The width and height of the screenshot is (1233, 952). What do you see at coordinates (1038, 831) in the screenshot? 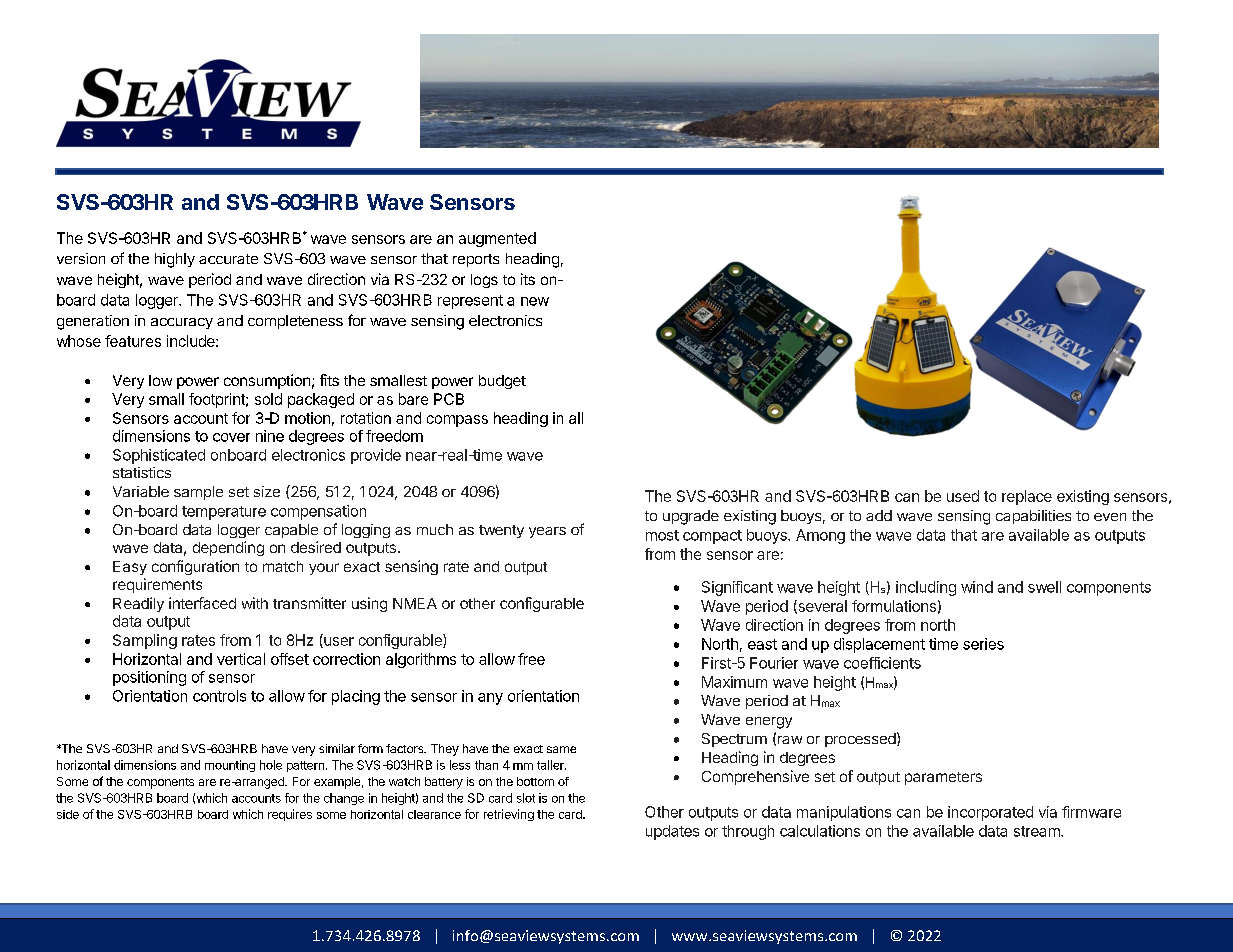
I see `stream` at bounding box center [1038, 831].
